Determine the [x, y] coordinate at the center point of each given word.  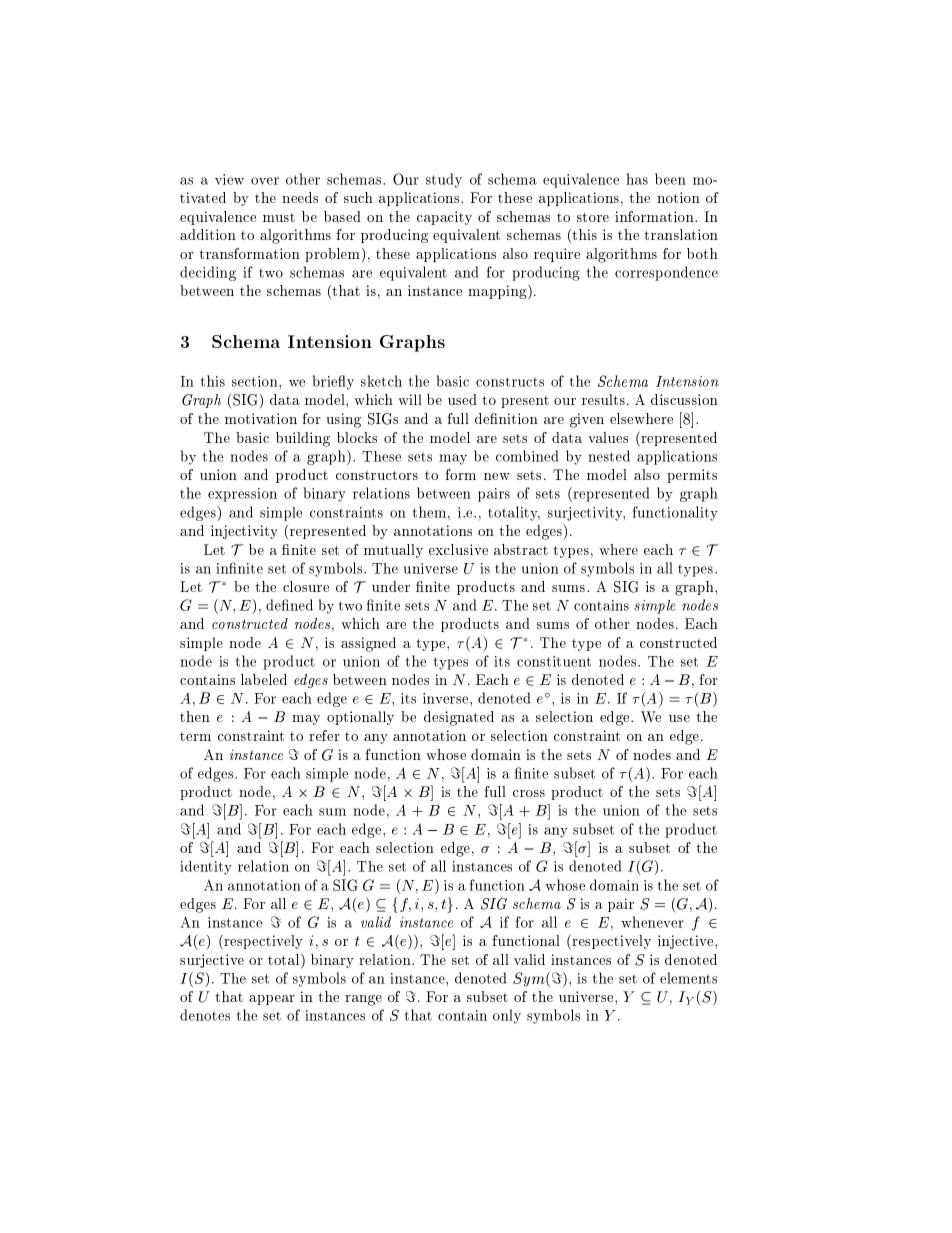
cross [529, 793]
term [195, 736]
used [462, 399]
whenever [652, 922]
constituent [554, 661]
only [507, 1016]
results [603, 399]
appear [272, 1000]
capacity [444, 218]
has [637, 179]
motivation [261, 418]
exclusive [458, 549]
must [279, 217]
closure [306, 586]
